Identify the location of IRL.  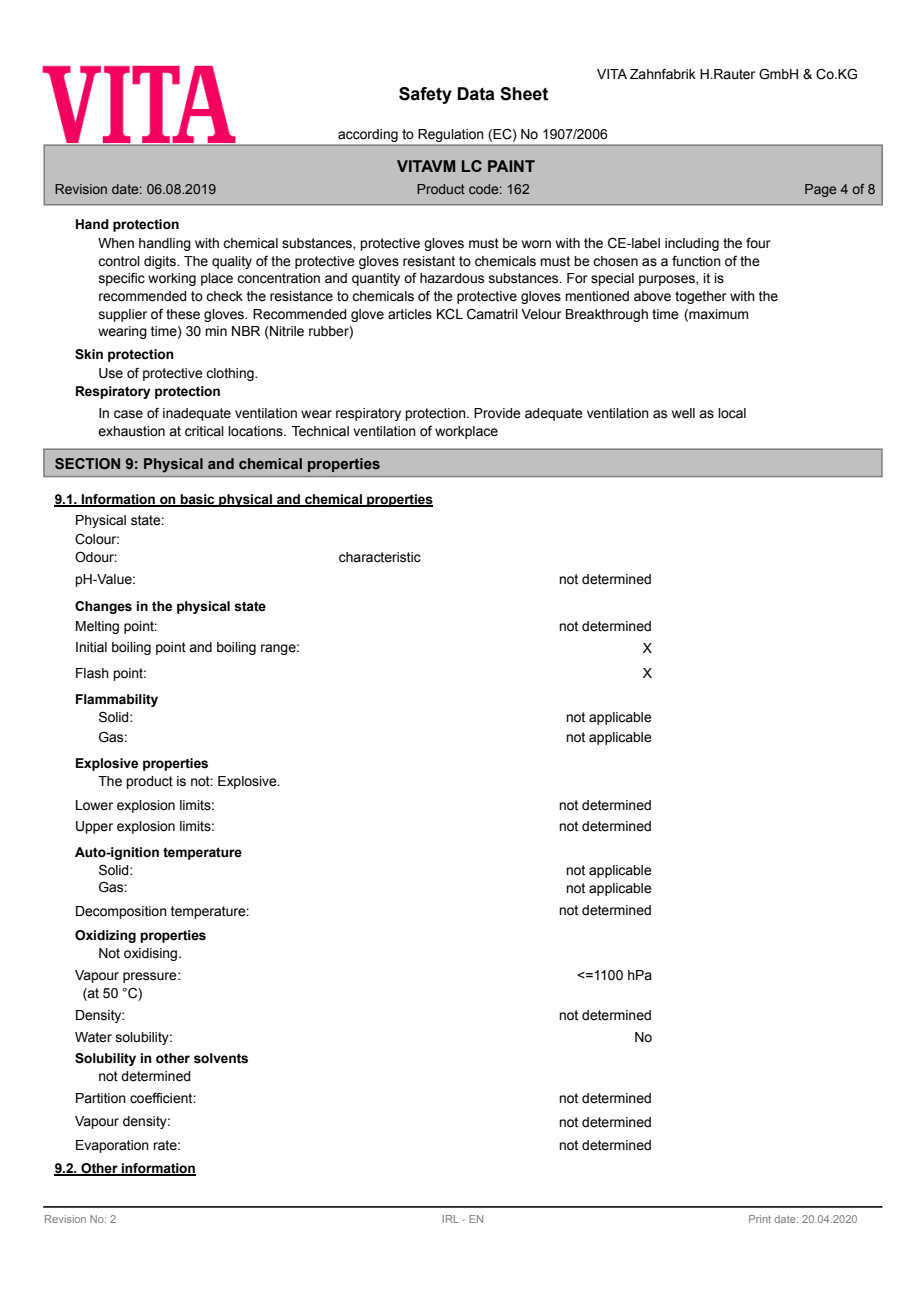
(451, 1219).
